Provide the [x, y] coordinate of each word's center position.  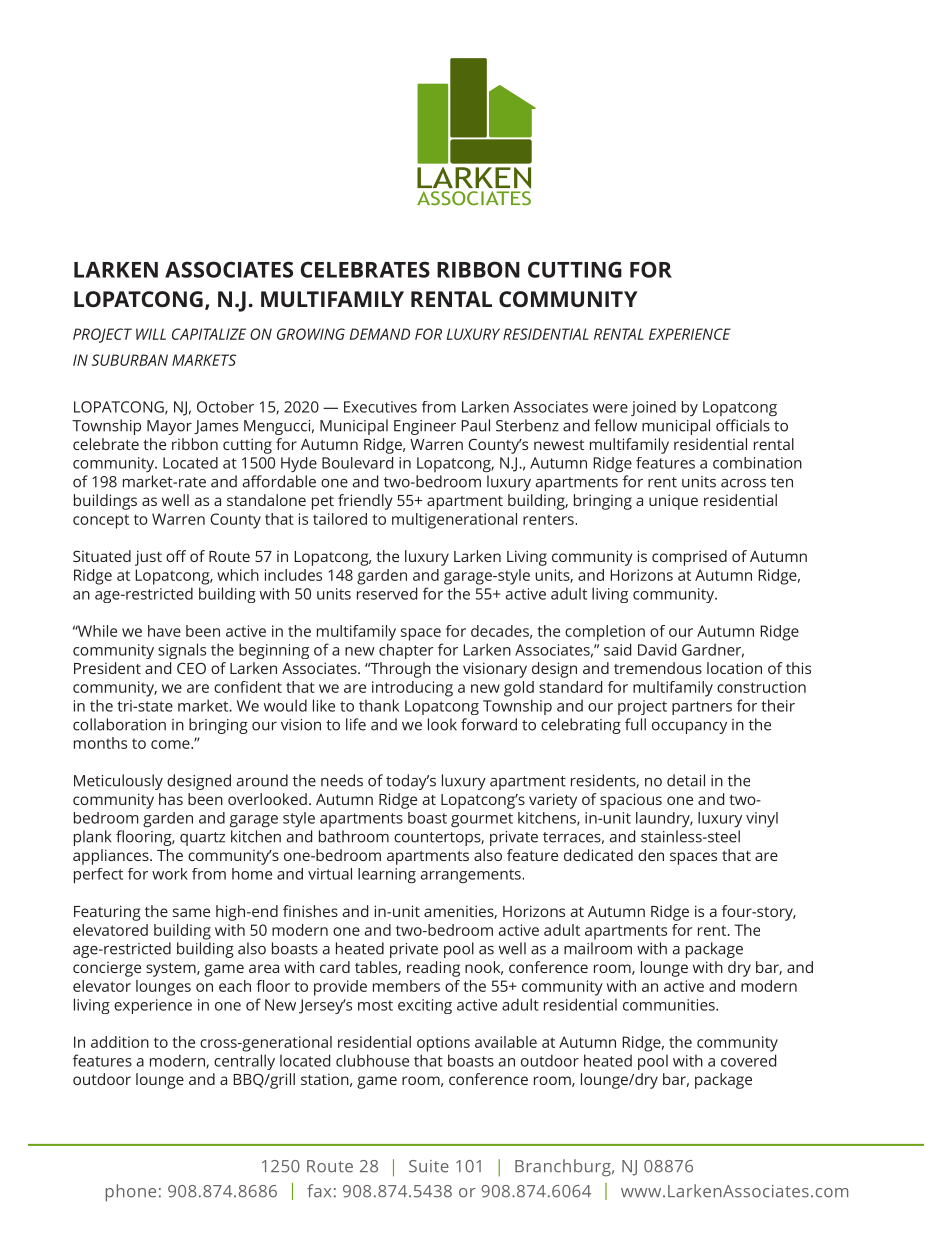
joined [653, 408]
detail [686, 780]
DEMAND [380, 334]
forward [489, 724]
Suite [429, 1166]
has [171, 799]
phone [131, 1193]
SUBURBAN [130, 360]
